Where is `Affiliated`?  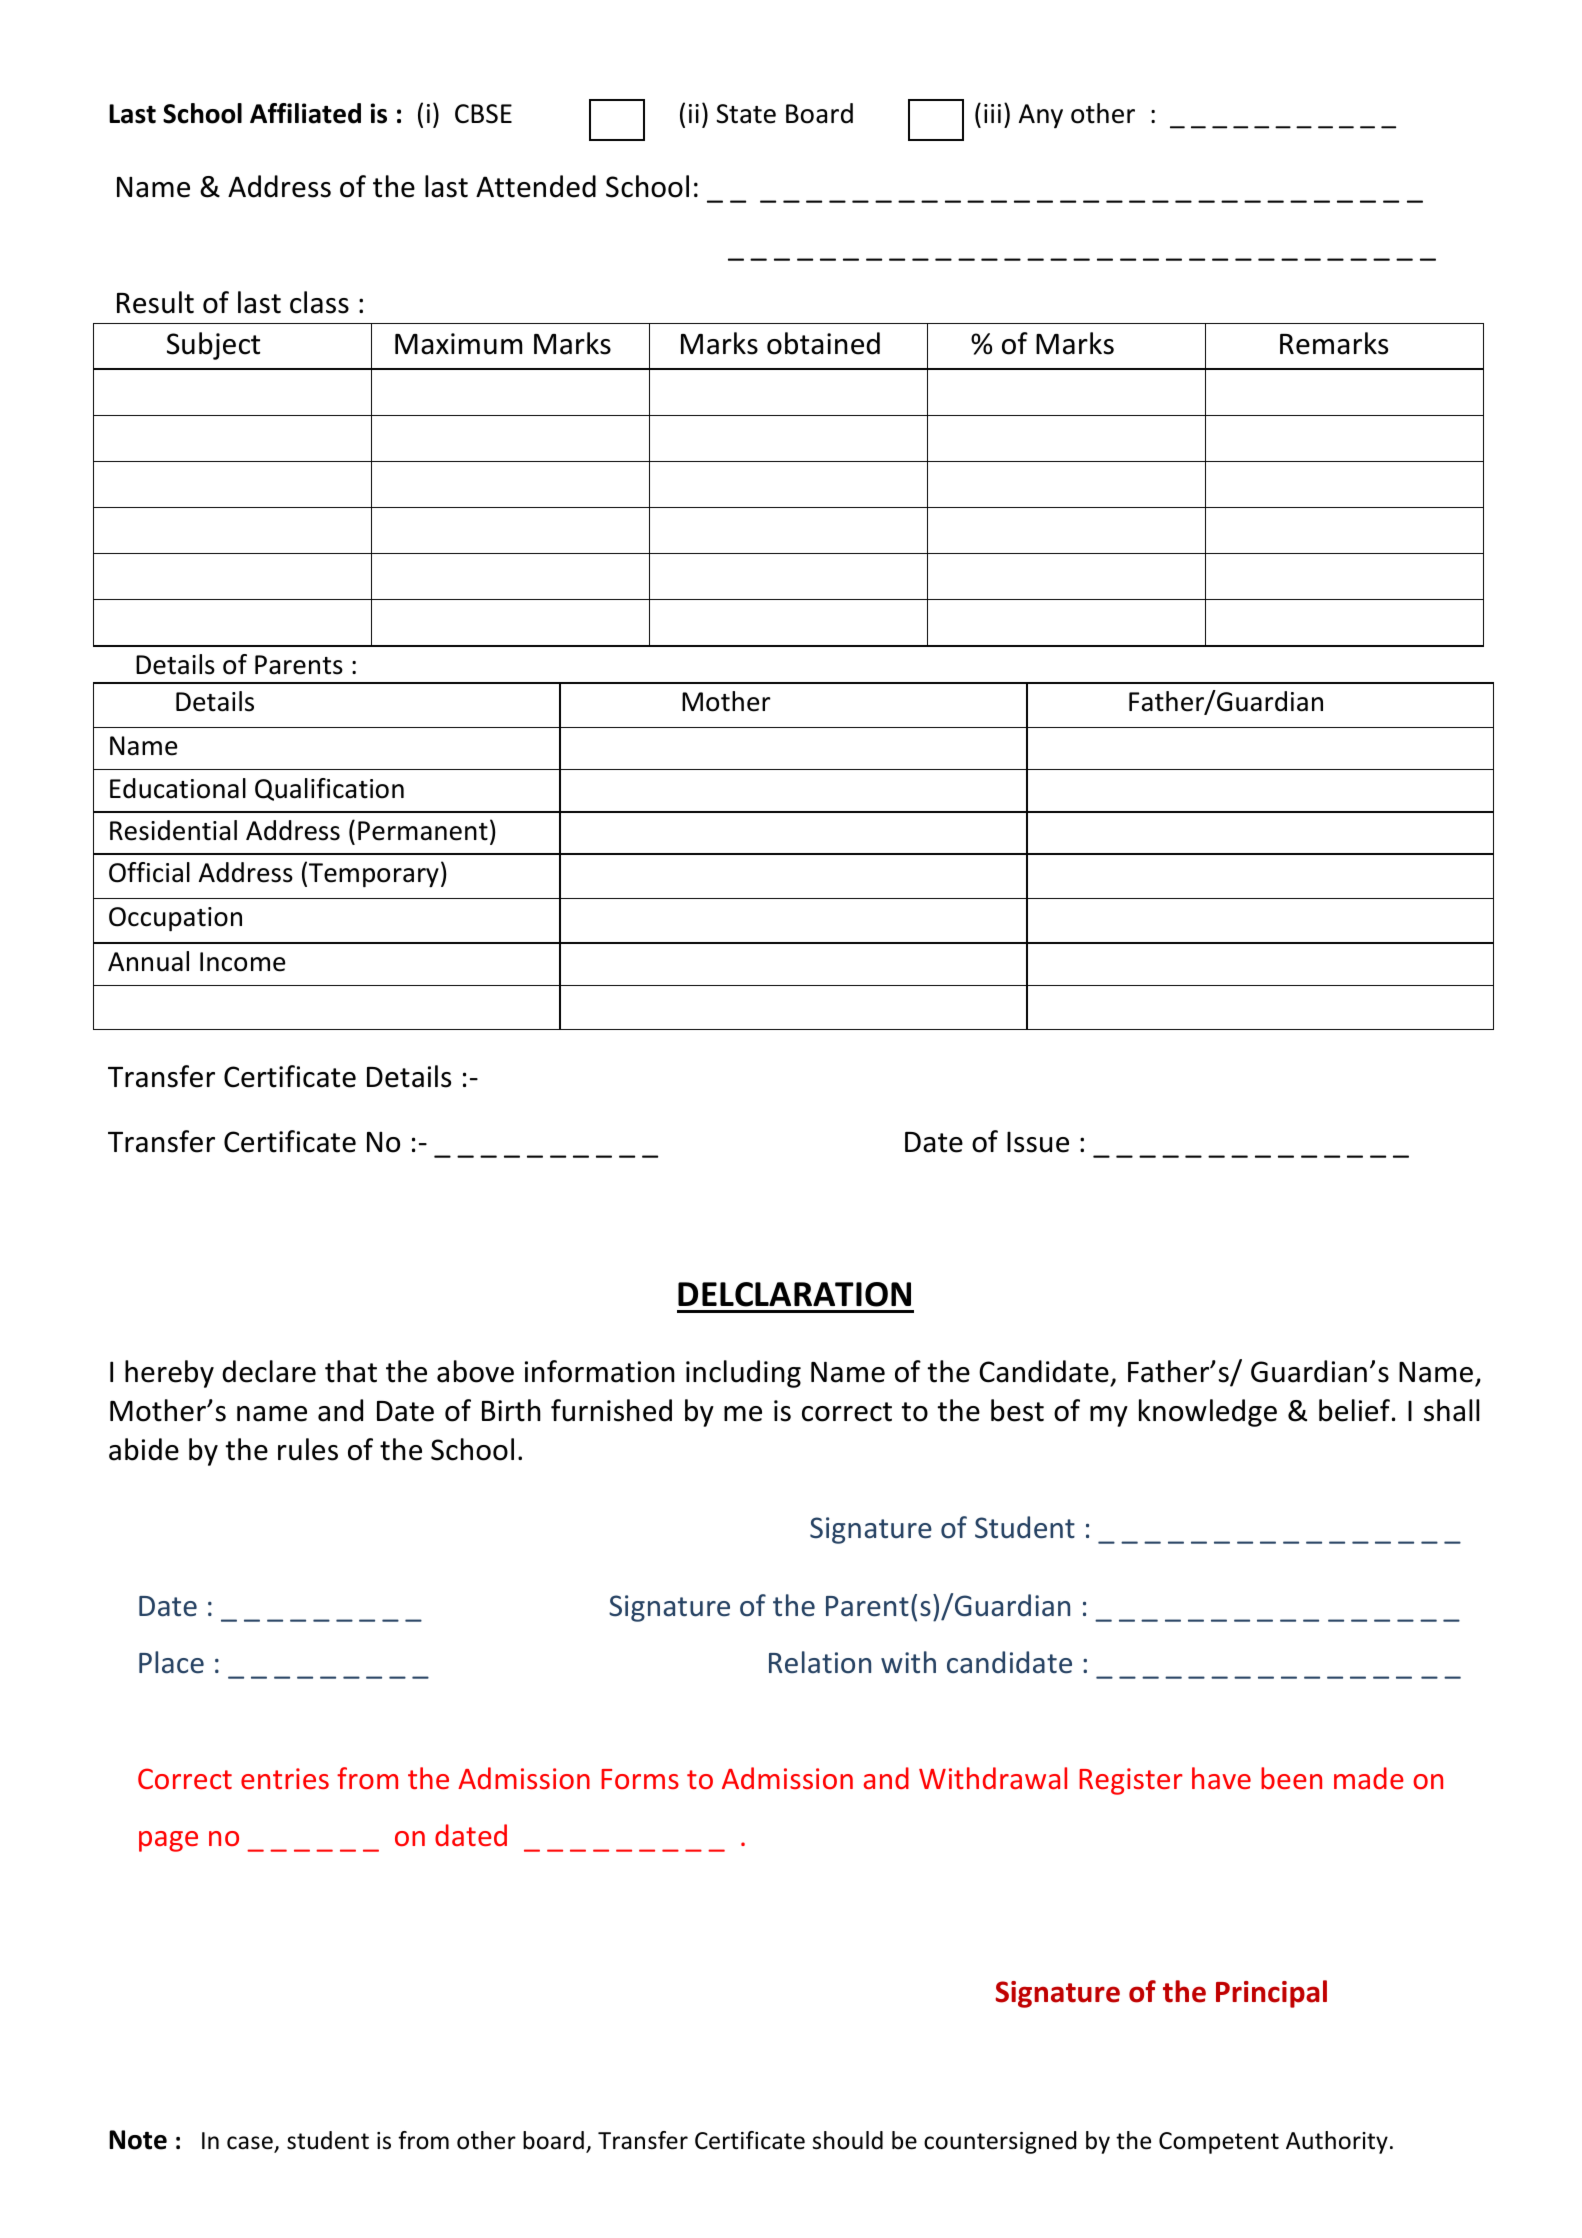 Affiliated is located at coordinates (305, 113).
